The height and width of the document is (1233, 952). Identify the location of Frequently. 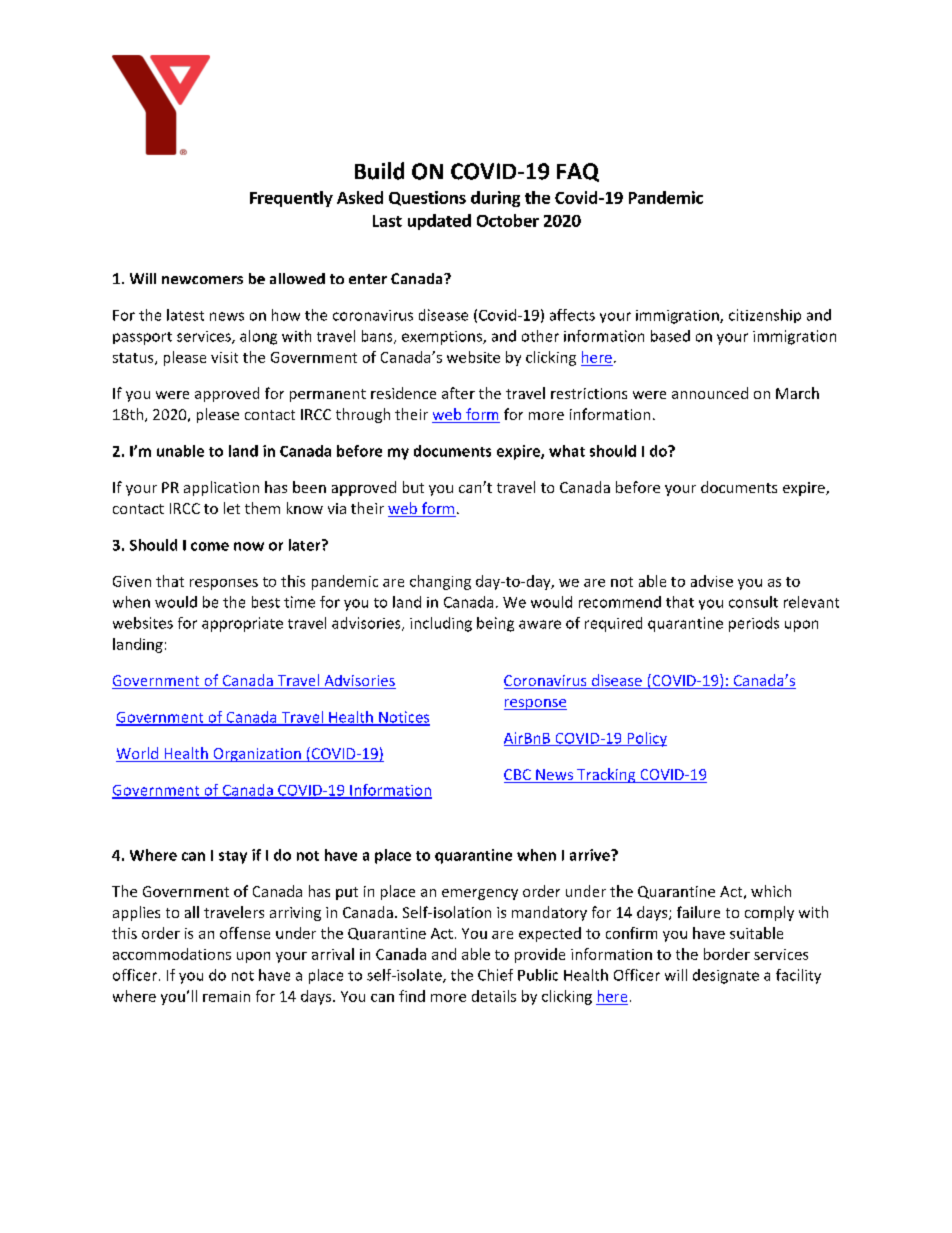
(291, 199).
